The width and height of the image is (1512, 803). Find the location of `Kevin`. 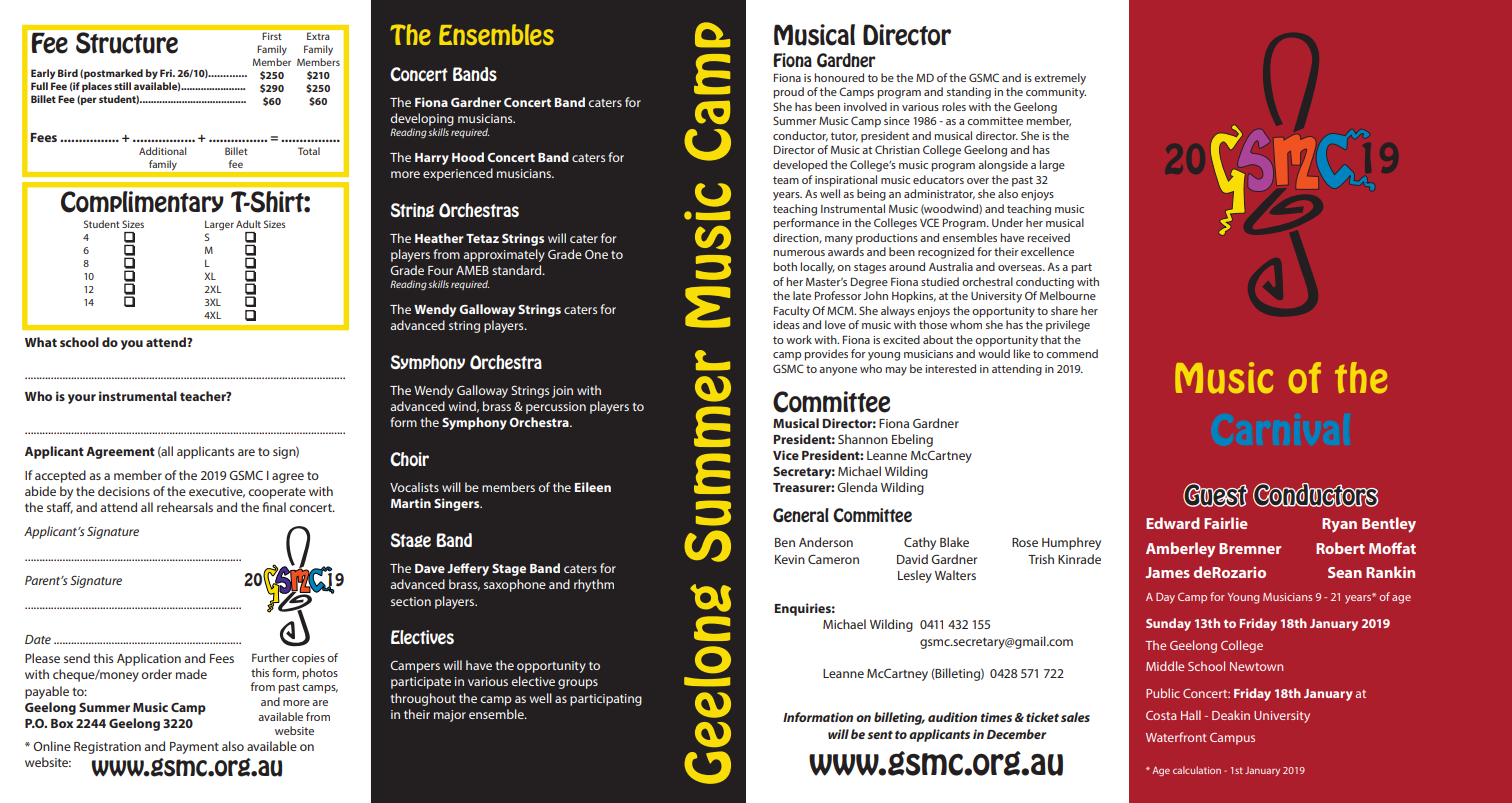

Kevin is located at coordinates (790, 559).
